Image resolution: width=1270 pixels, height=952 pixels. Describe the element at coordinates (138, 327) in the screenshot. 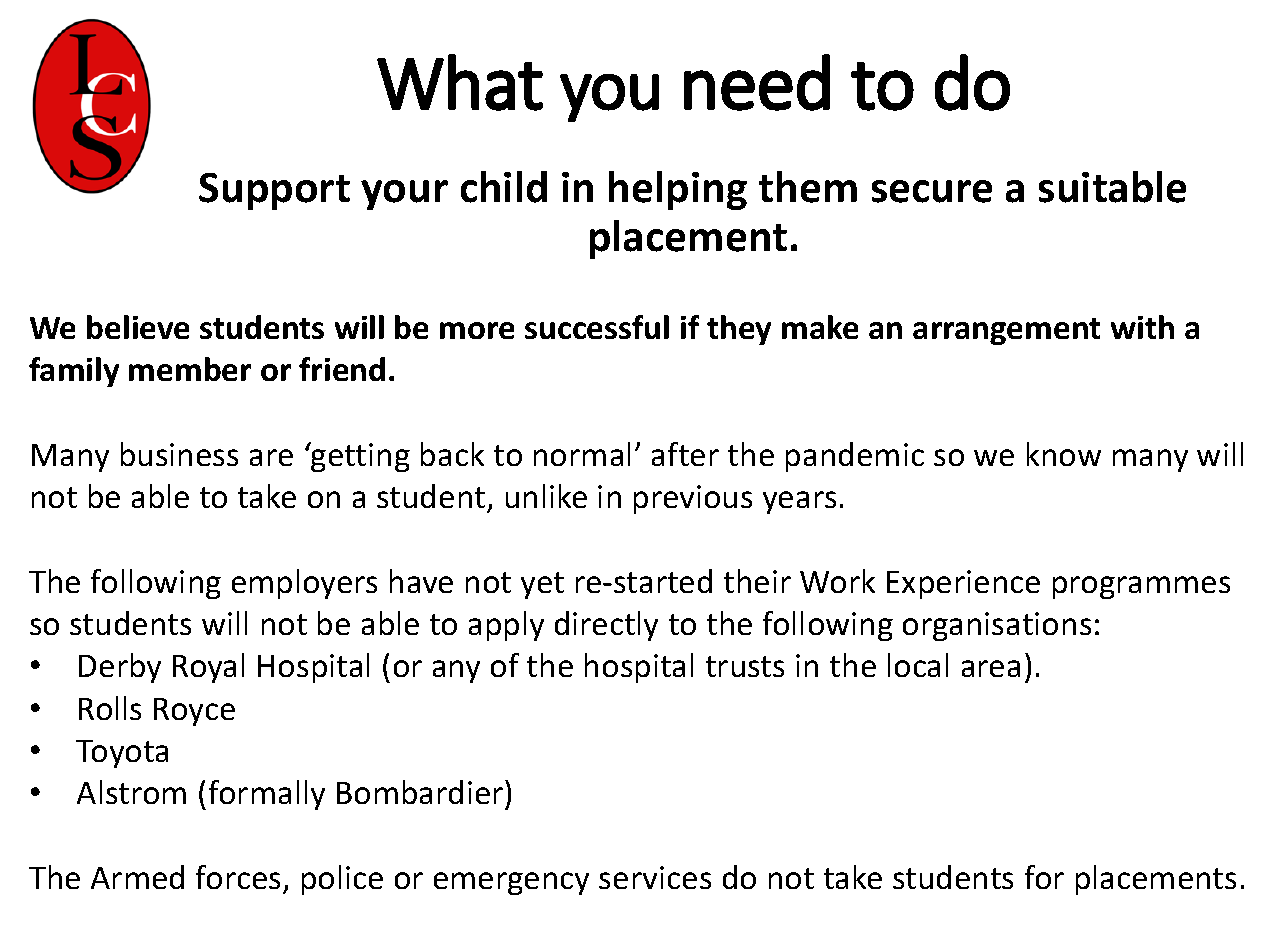

I see `believe` at that location.
